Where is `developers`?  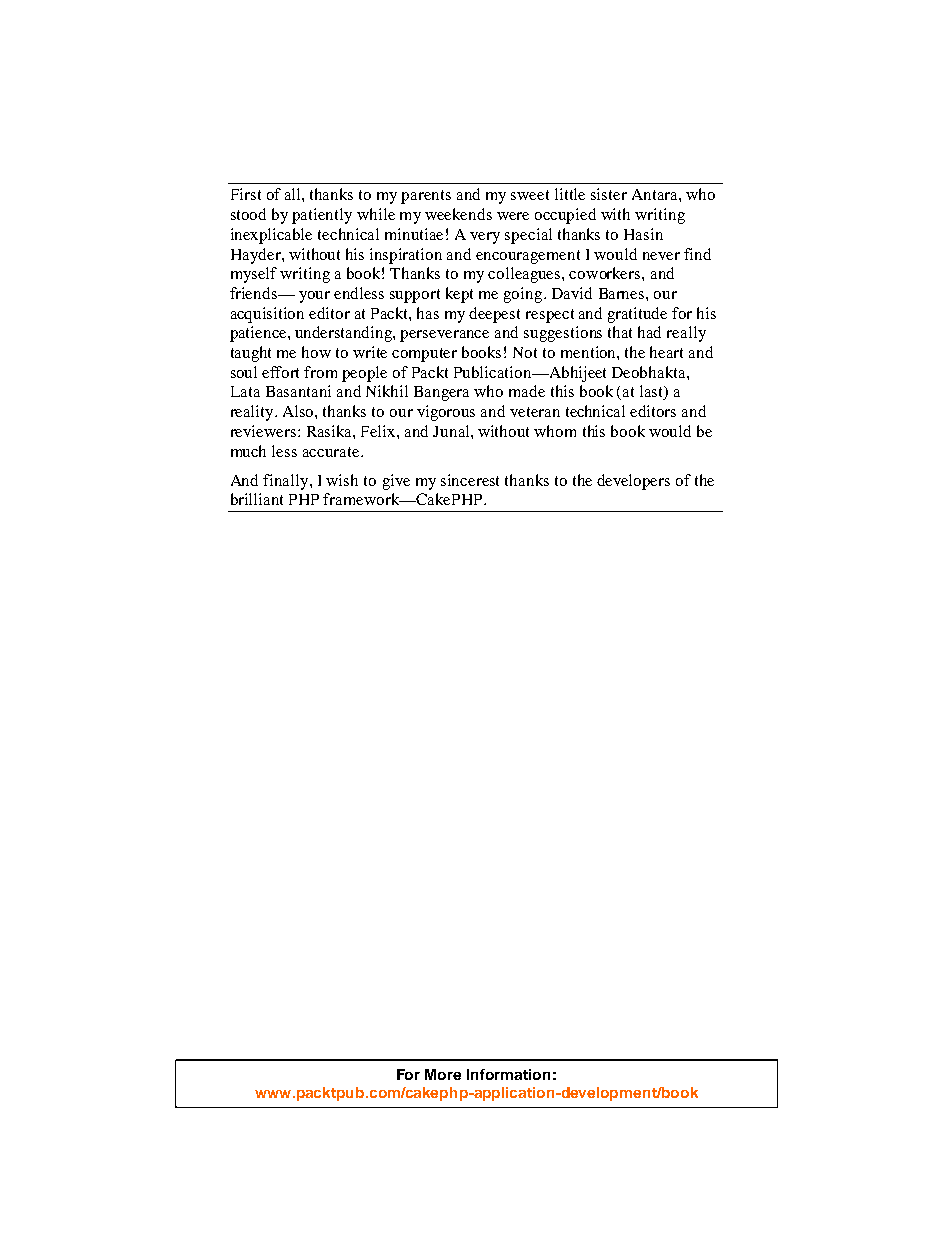
developers is located at coordinates (633, 482).
